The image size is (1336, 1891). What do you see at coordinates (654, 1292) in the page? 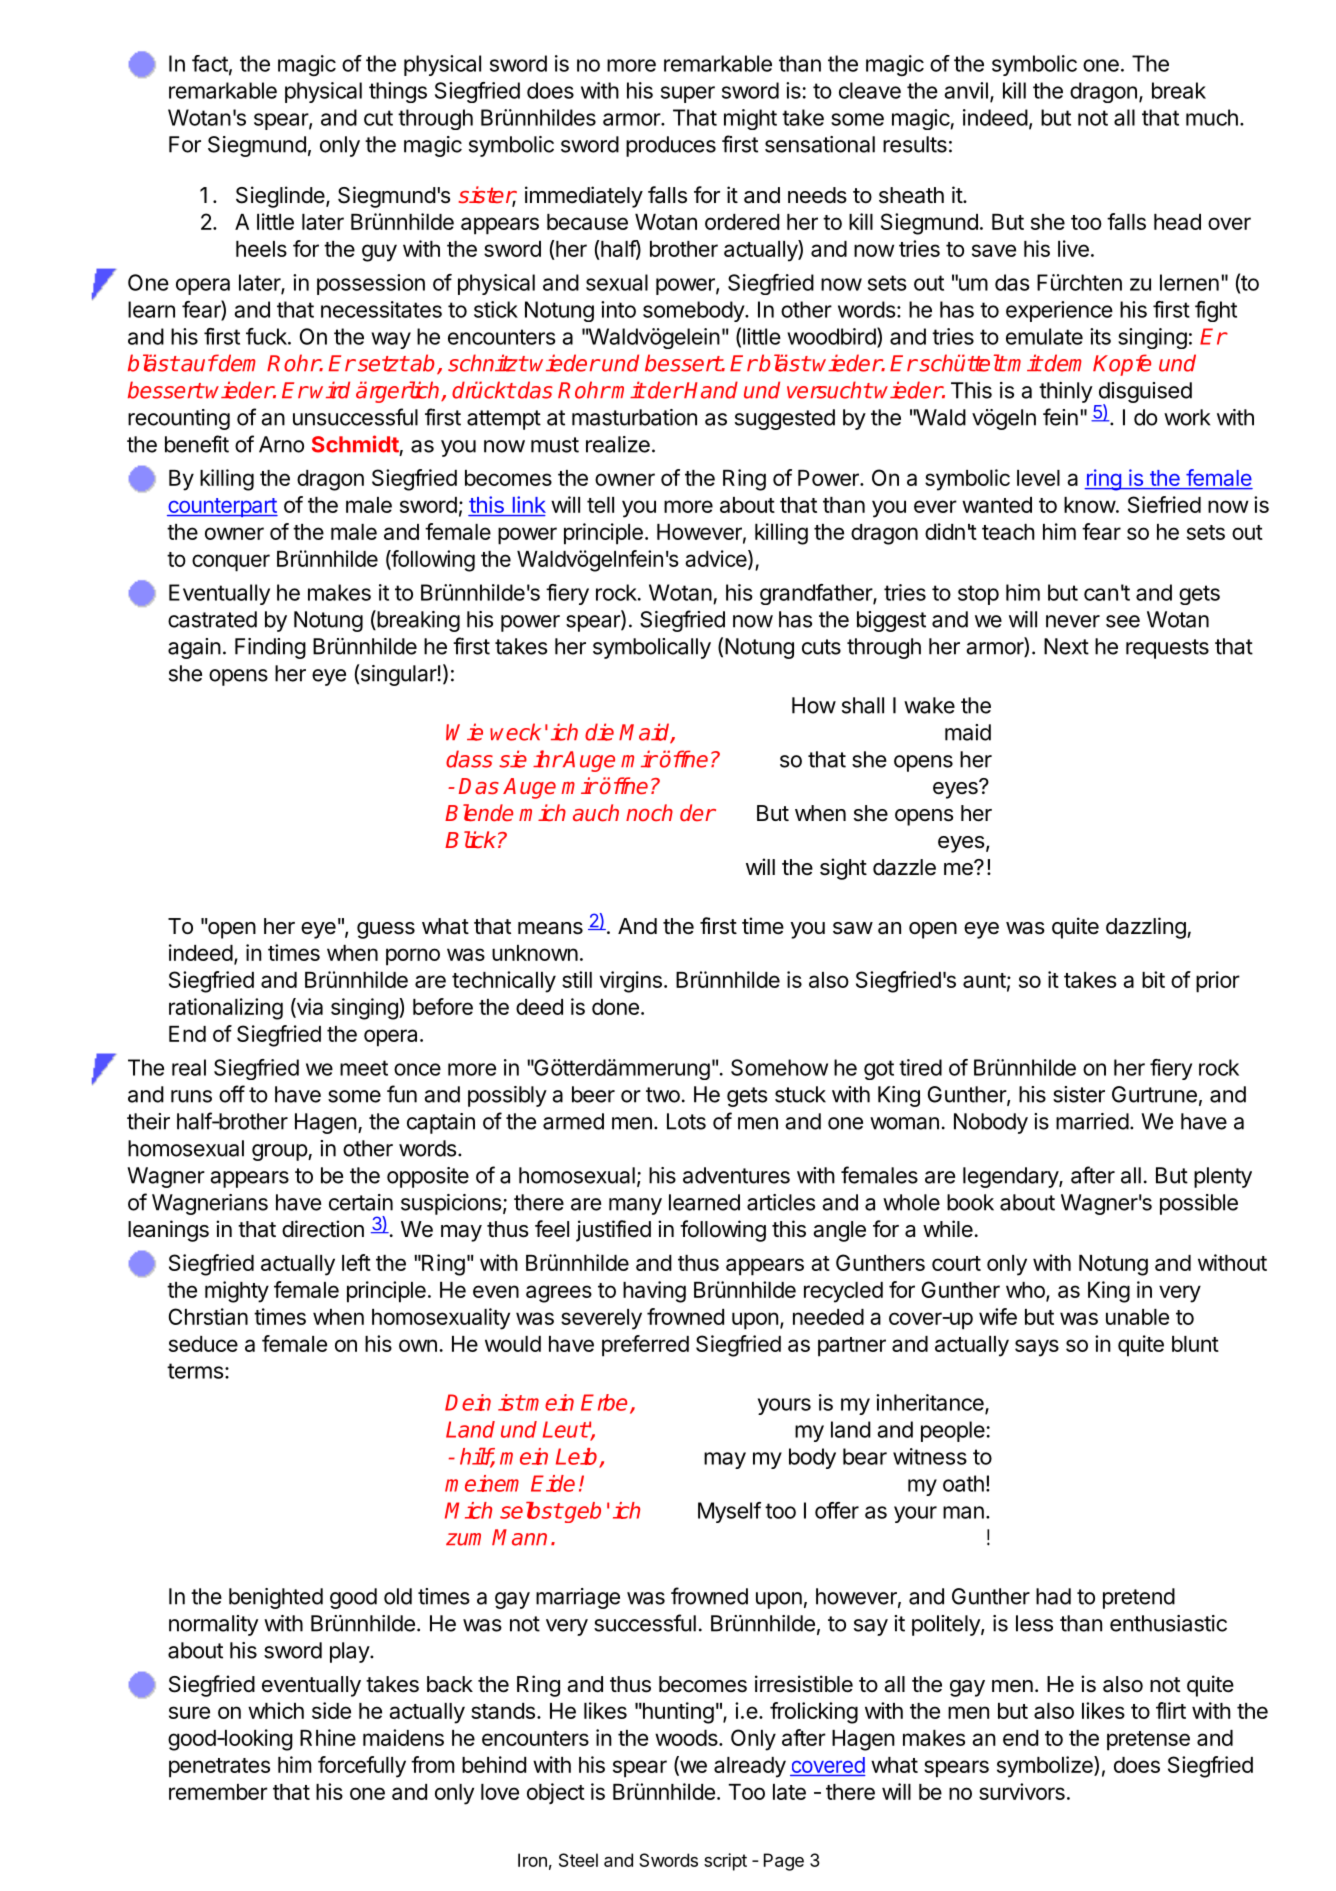
I see `having` at bounding box center [654, 1292].
